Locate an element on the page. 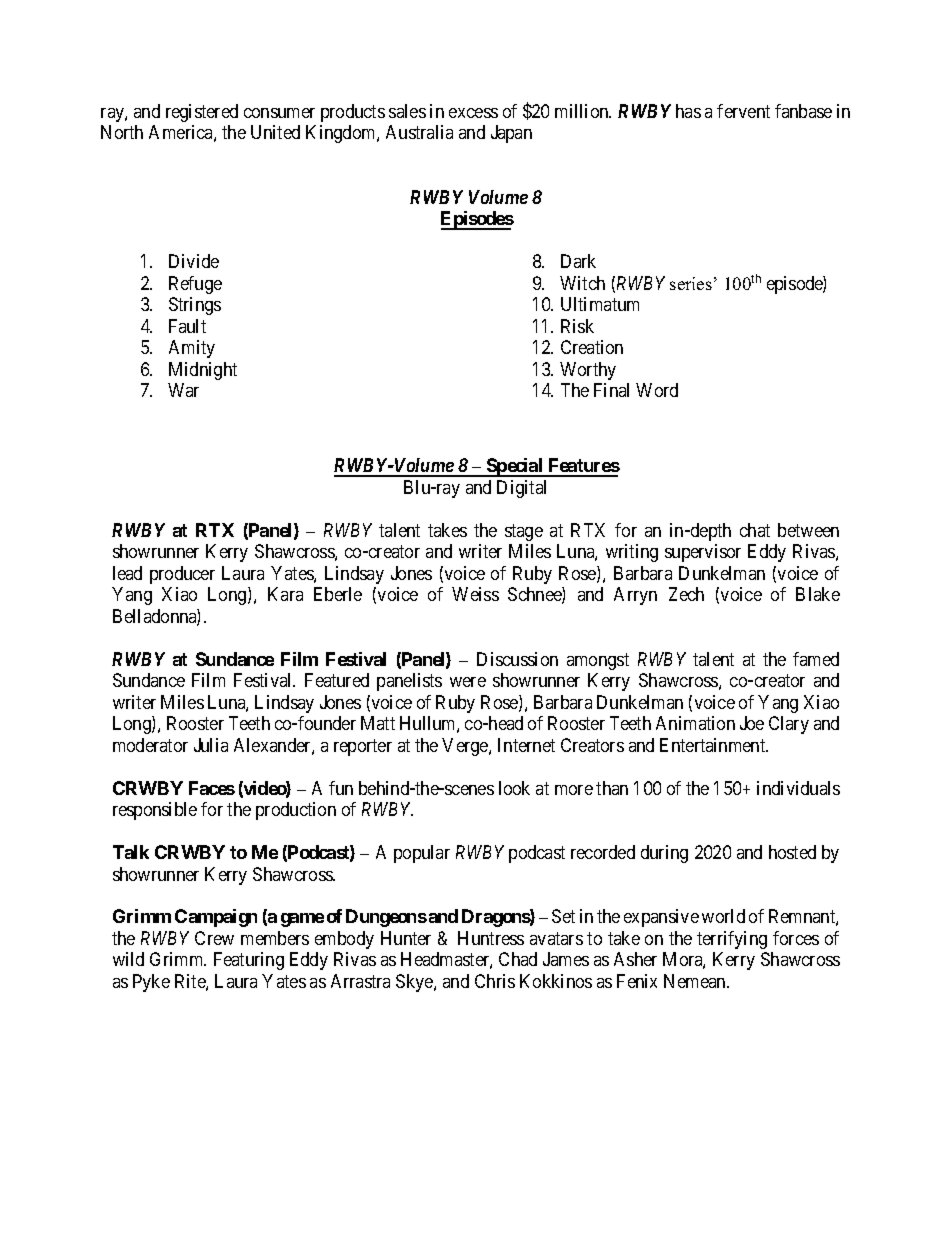  producer is located at coordinates (182, 575).
